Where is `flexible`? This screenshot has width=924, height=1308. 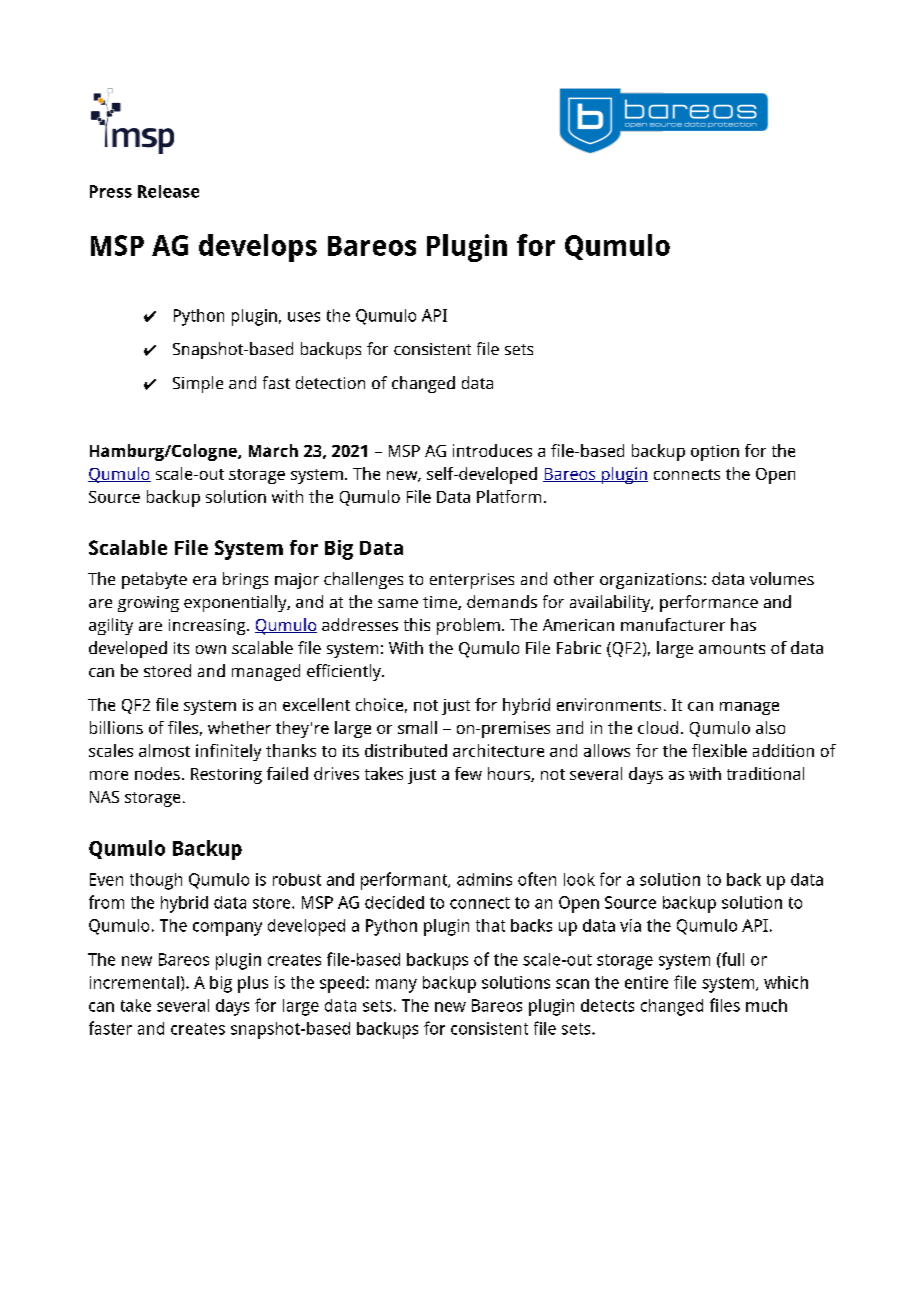
flexible is located at coordinates (719, 750).
